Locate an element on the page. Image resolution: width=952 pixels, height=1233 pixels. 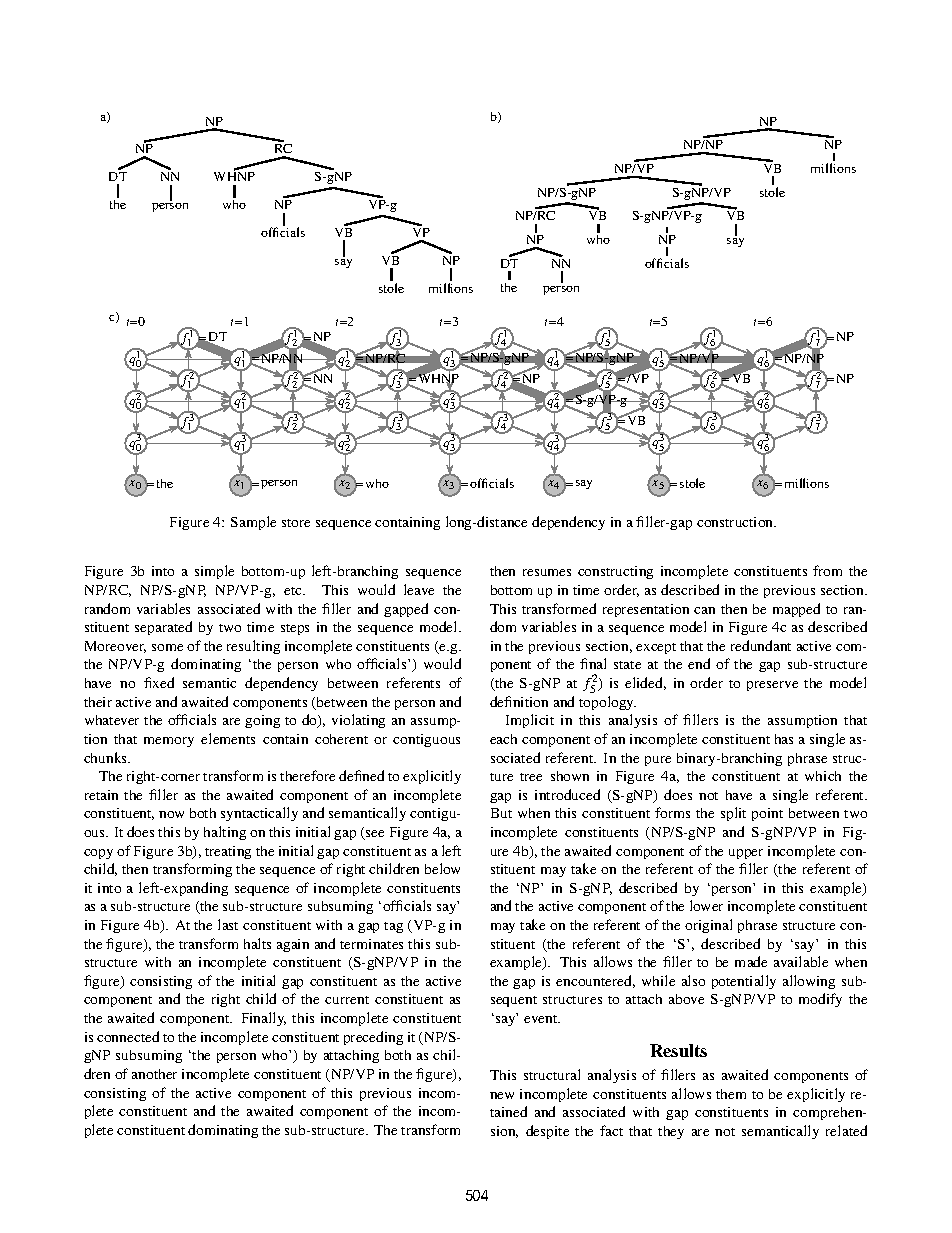
Implicit is located at coordinates (530, 721).
